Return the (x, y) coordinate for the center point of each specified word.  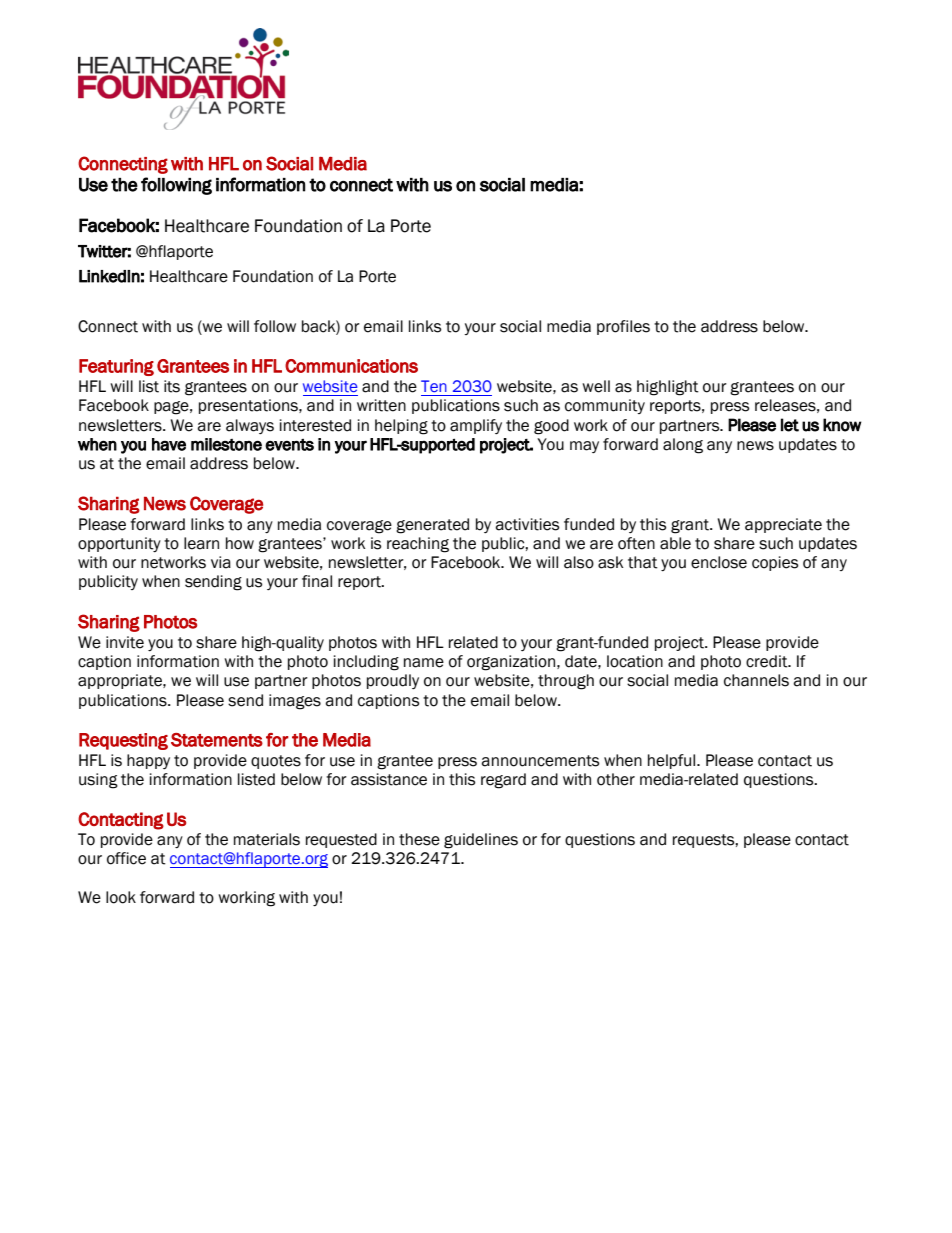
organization (512, 663)
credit (768, 661)
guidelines (481, 841)
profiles (623, 327)
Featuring (116, 367)
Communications (351, 366)
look (121, 897)
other (616, 779)
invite (125, 642)
